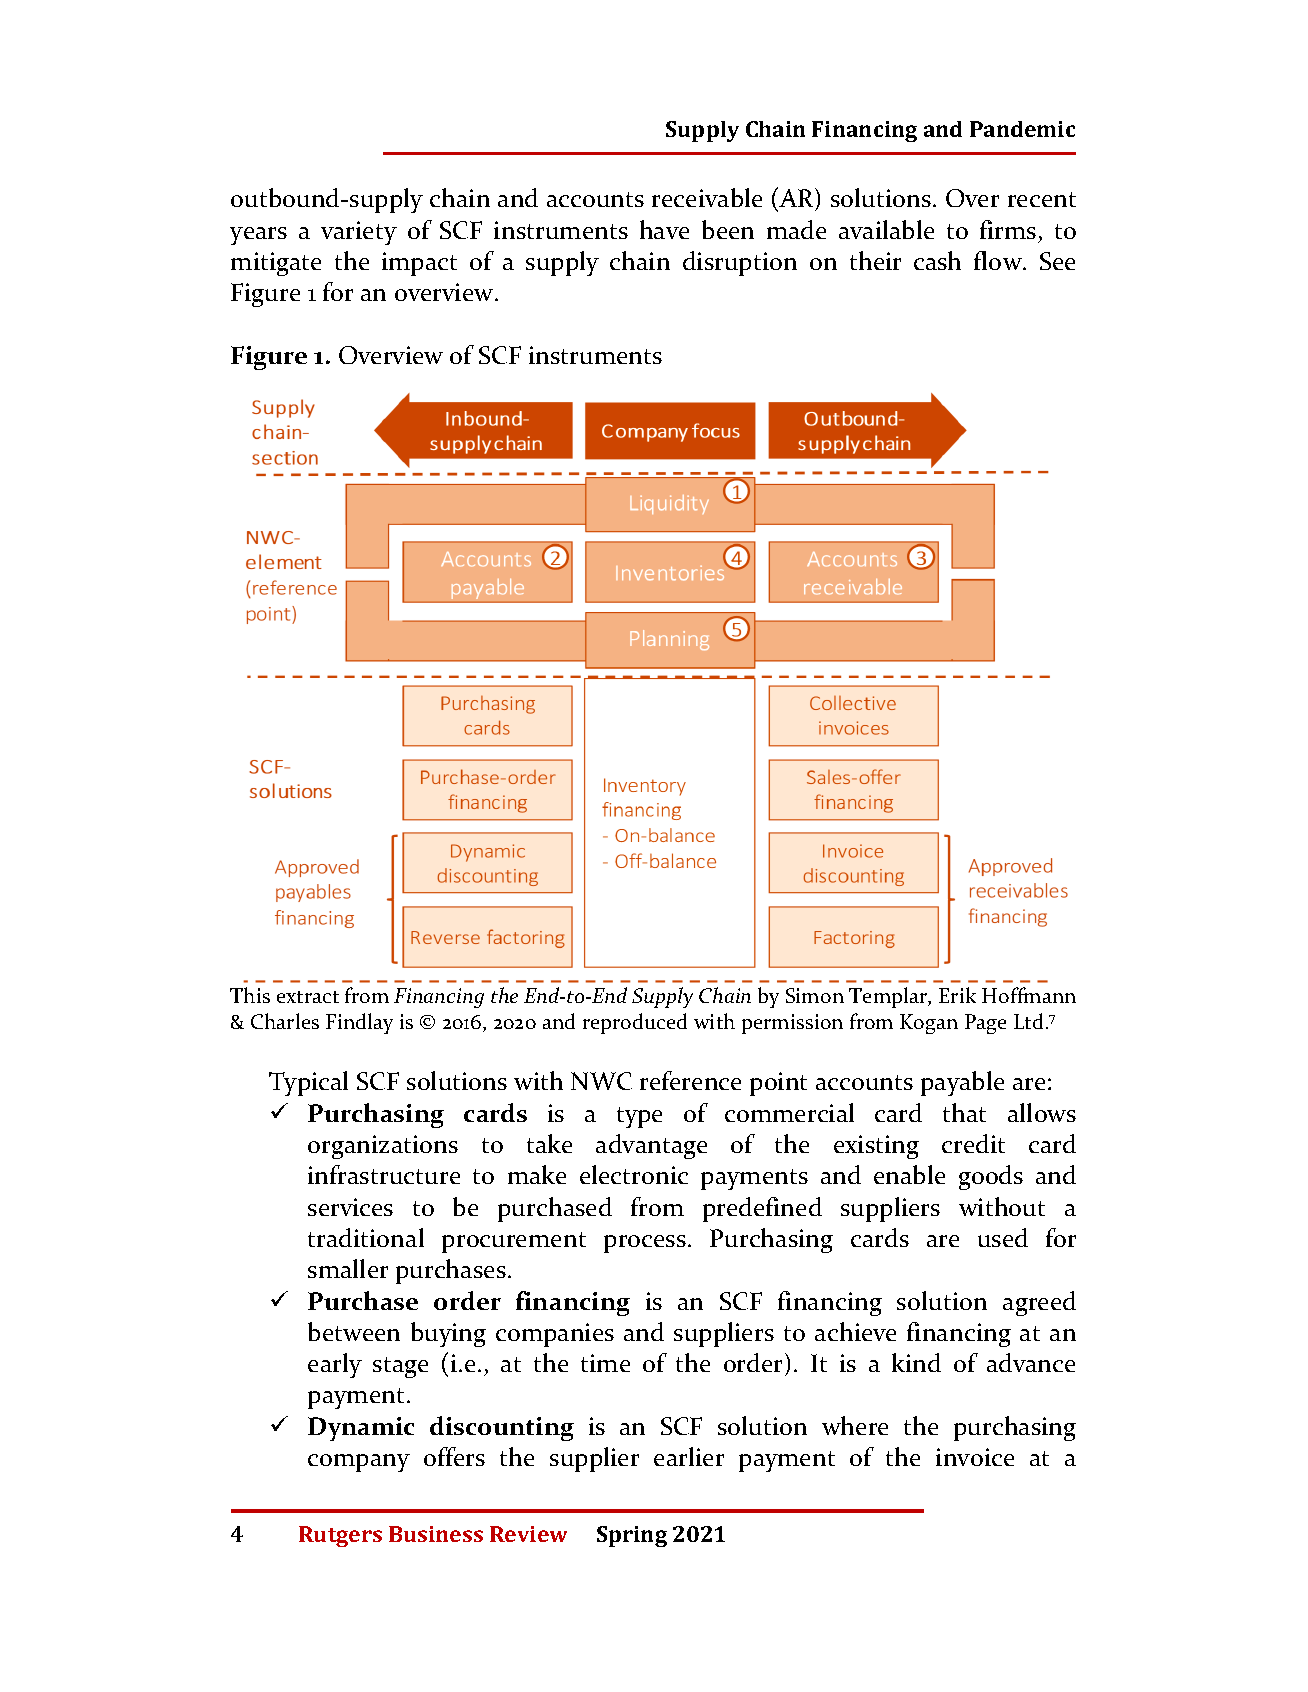 This document has width=1308, height=1692. What do you see at coordinates (366, 1237) in the document?
I see `traditional` at bounding box center [366, 1237].
